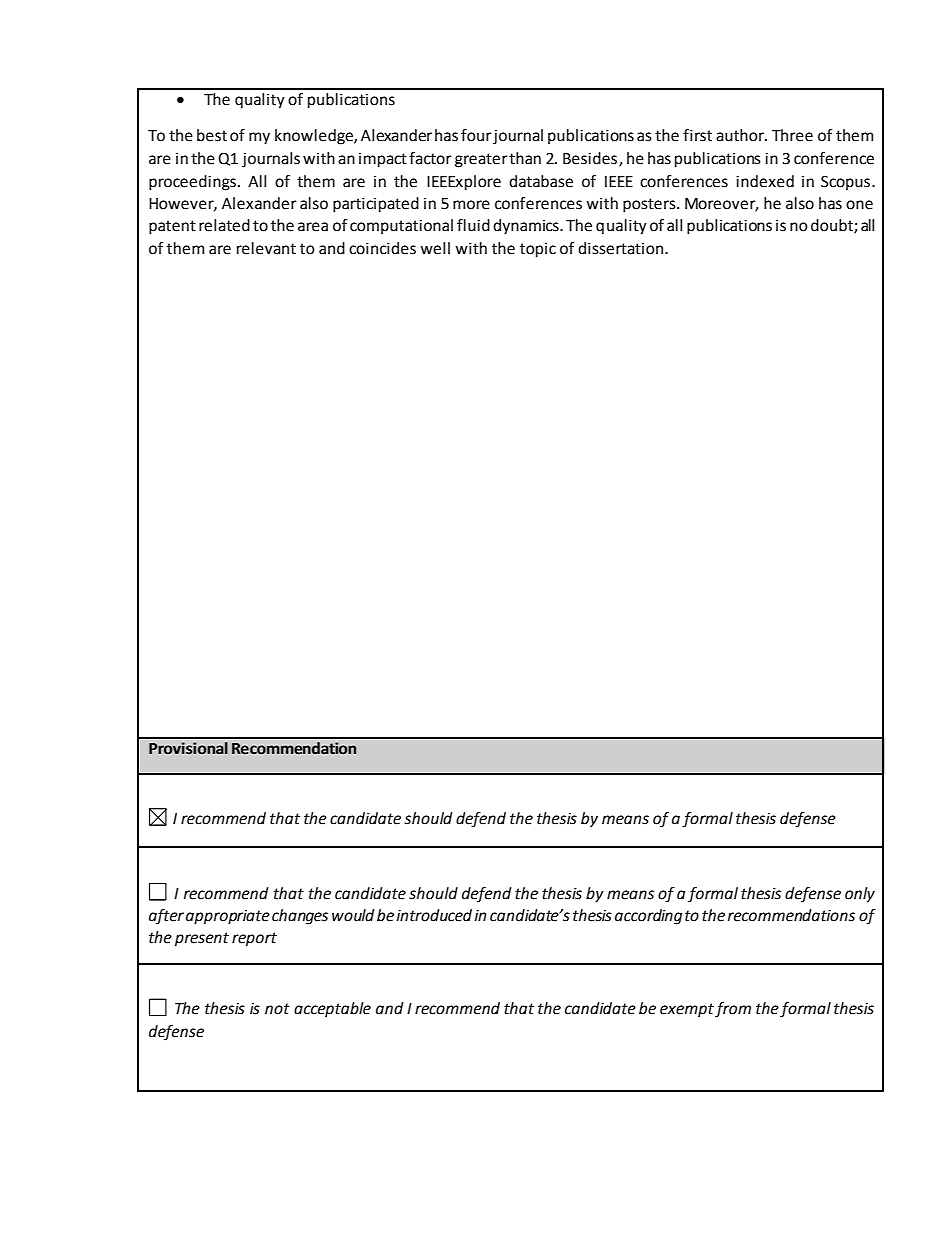 This screenshot has width=952, height=1233. I want to click on introduced, so click(434, 915).
